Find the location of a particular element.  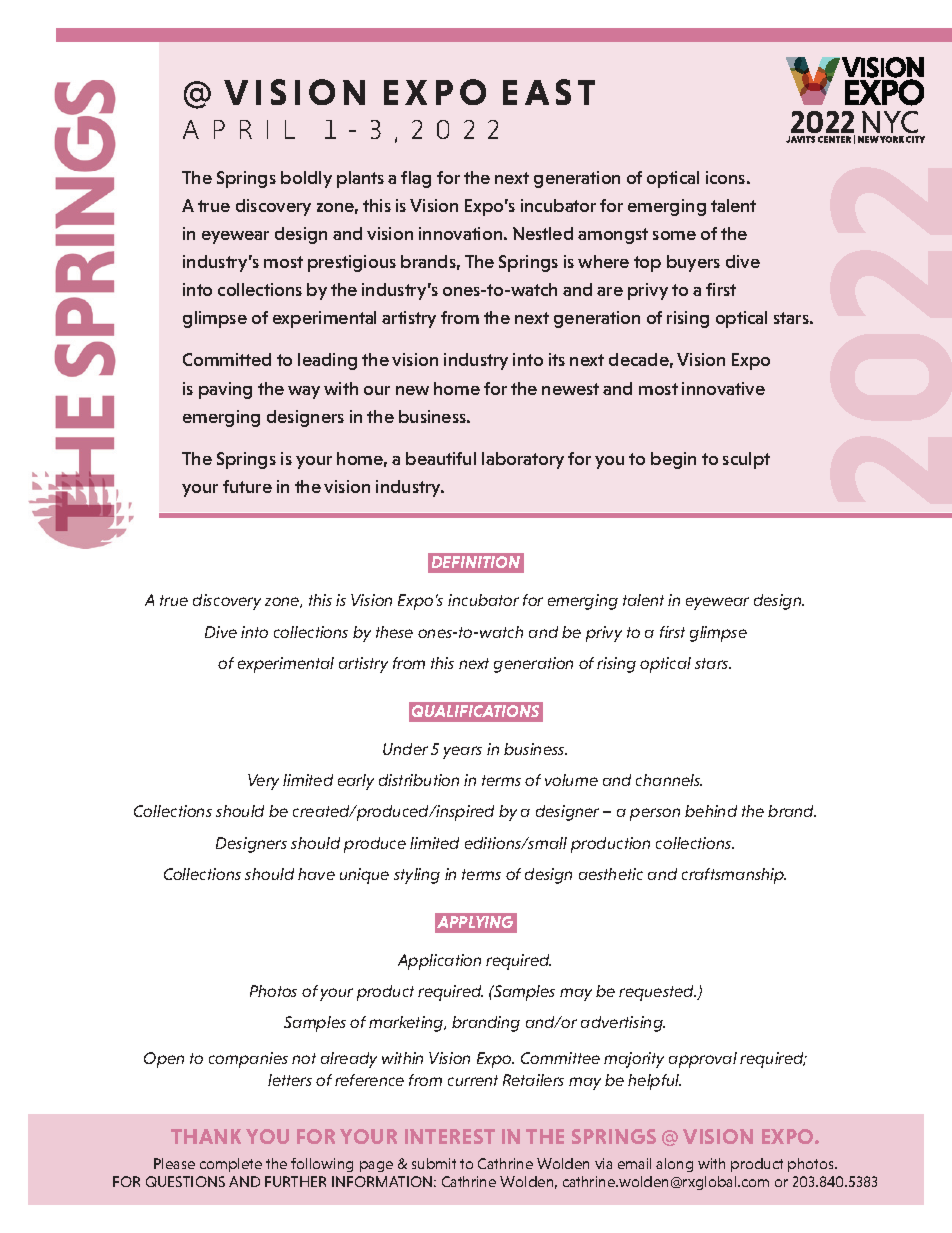

some is located at coordinates (674, 235).
